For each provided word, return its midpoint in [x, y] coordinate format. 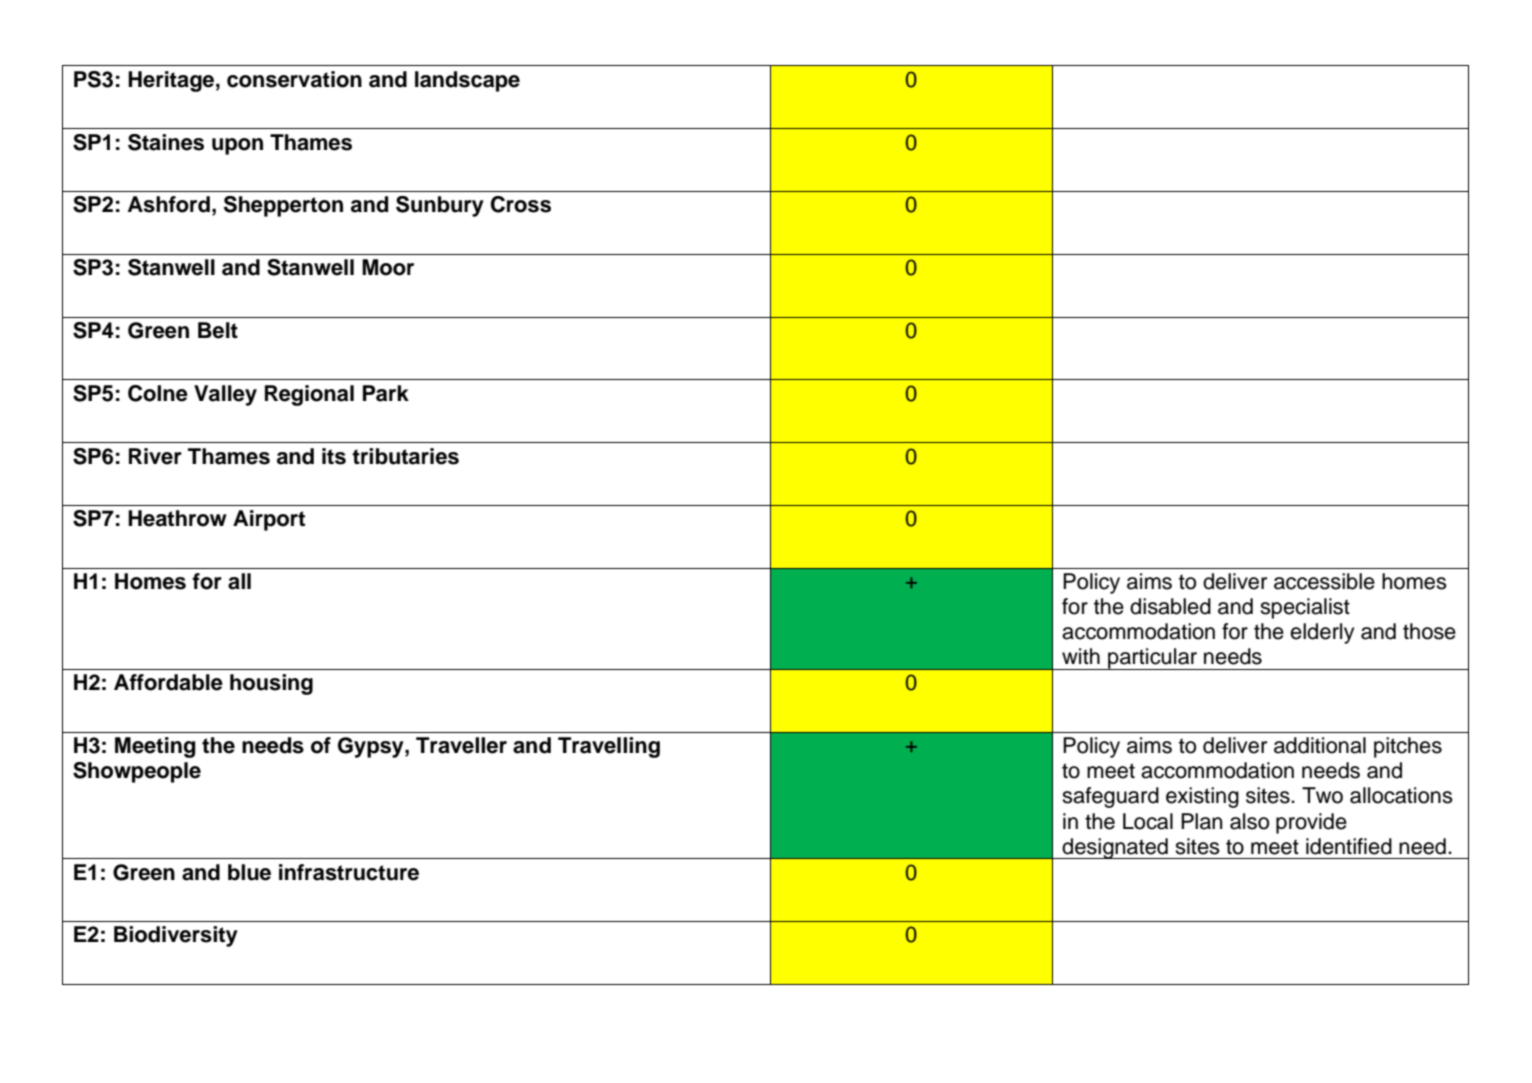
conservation [294, 79]
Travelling [609, 747]
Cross [521, 204]
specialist [1305, 608]
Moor [388, 267]
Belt [218, 330]
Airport [269, 520]
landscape [467, 81]
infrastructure [349, 872]
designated [1115, 848]
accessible [1324, 581]
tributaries [405, 456]
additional [1320, 745]
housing [271, 684]
